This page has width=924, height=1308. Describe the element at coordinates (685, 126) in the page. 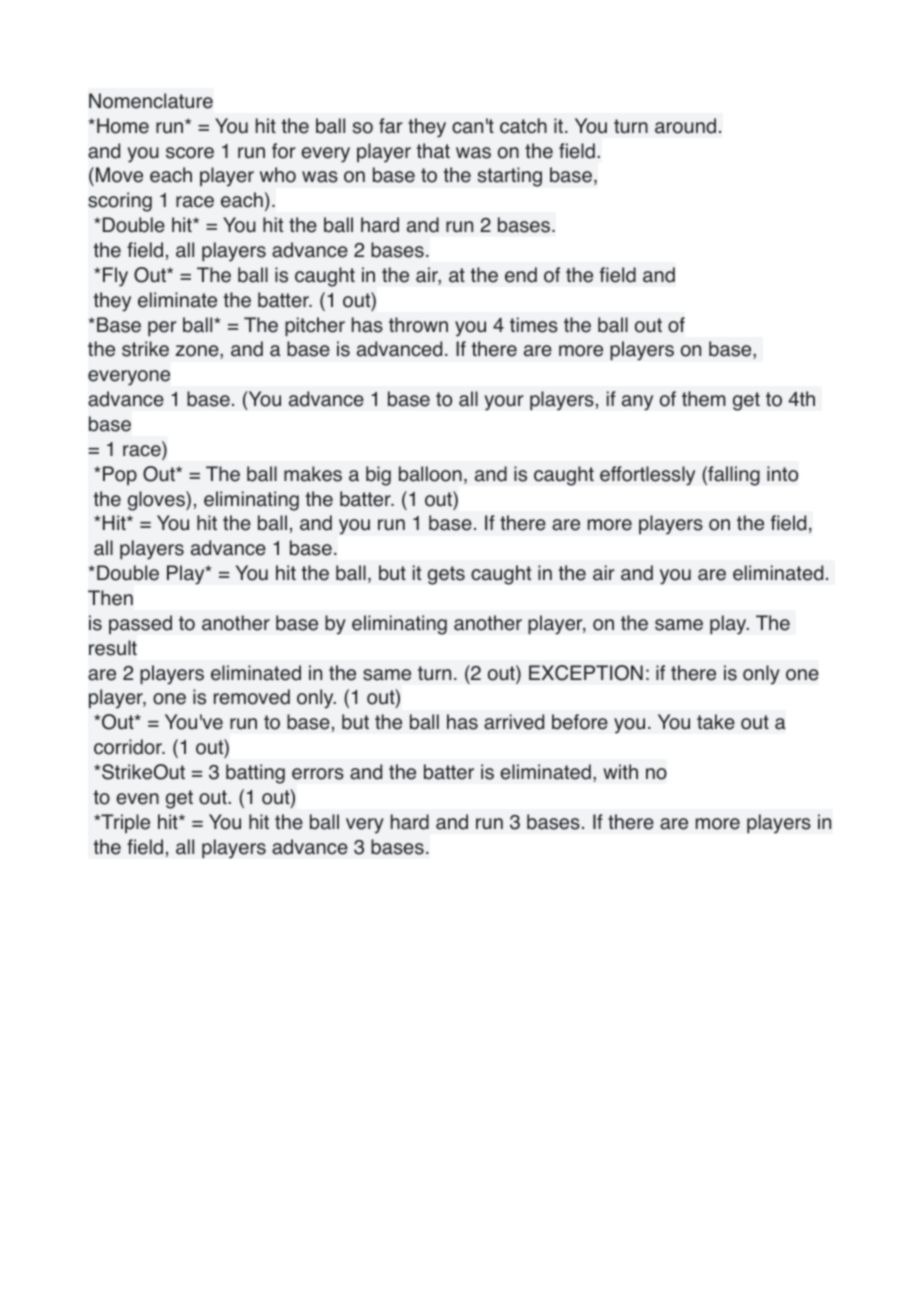

I see `around` at that location.
